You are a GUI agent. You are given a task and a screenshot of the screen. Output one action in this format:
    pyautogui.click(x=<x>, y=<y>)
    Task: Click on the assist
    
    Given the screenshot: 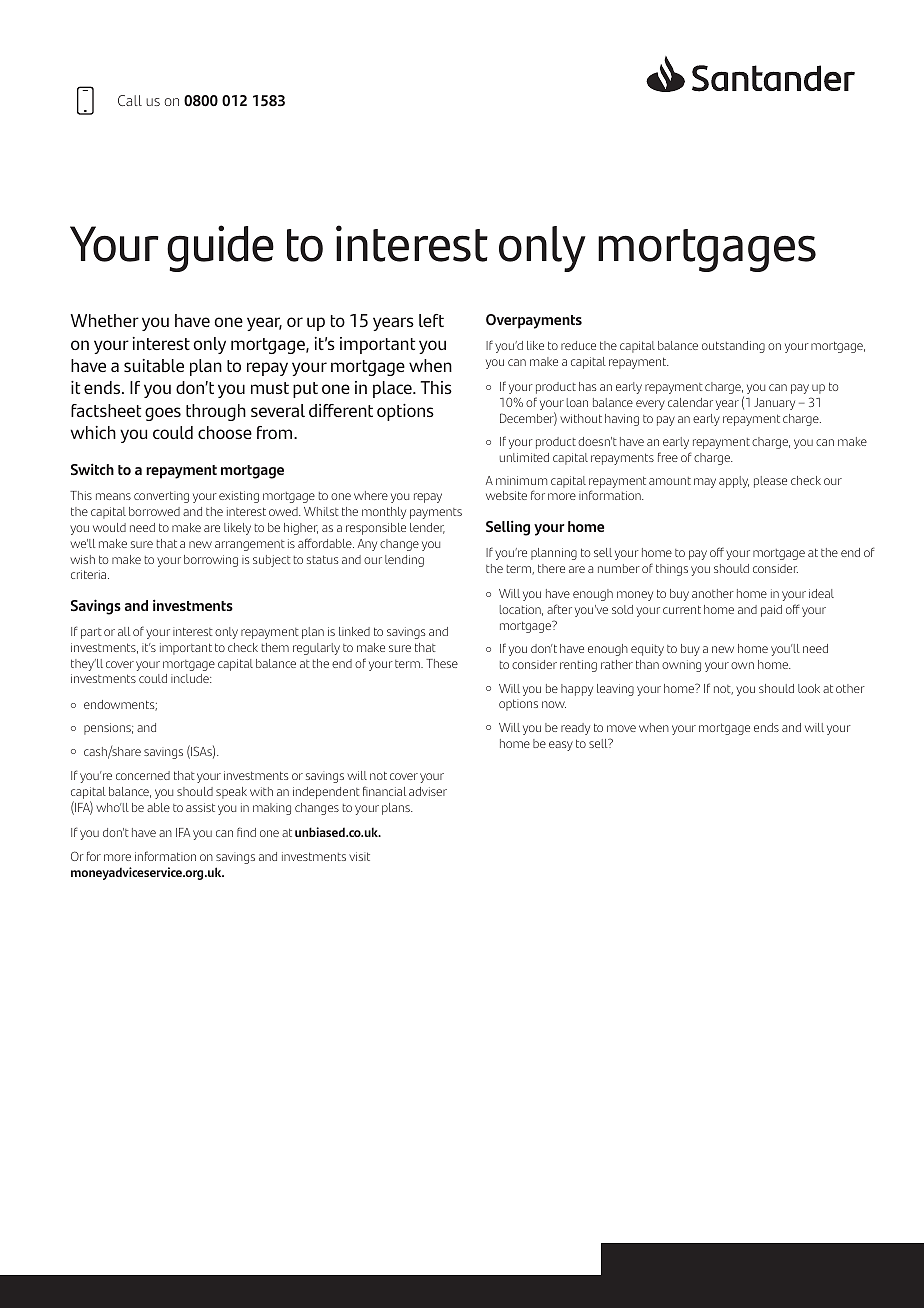 What is the action you would take?
    pyautogui.click(x=200, y=807)
